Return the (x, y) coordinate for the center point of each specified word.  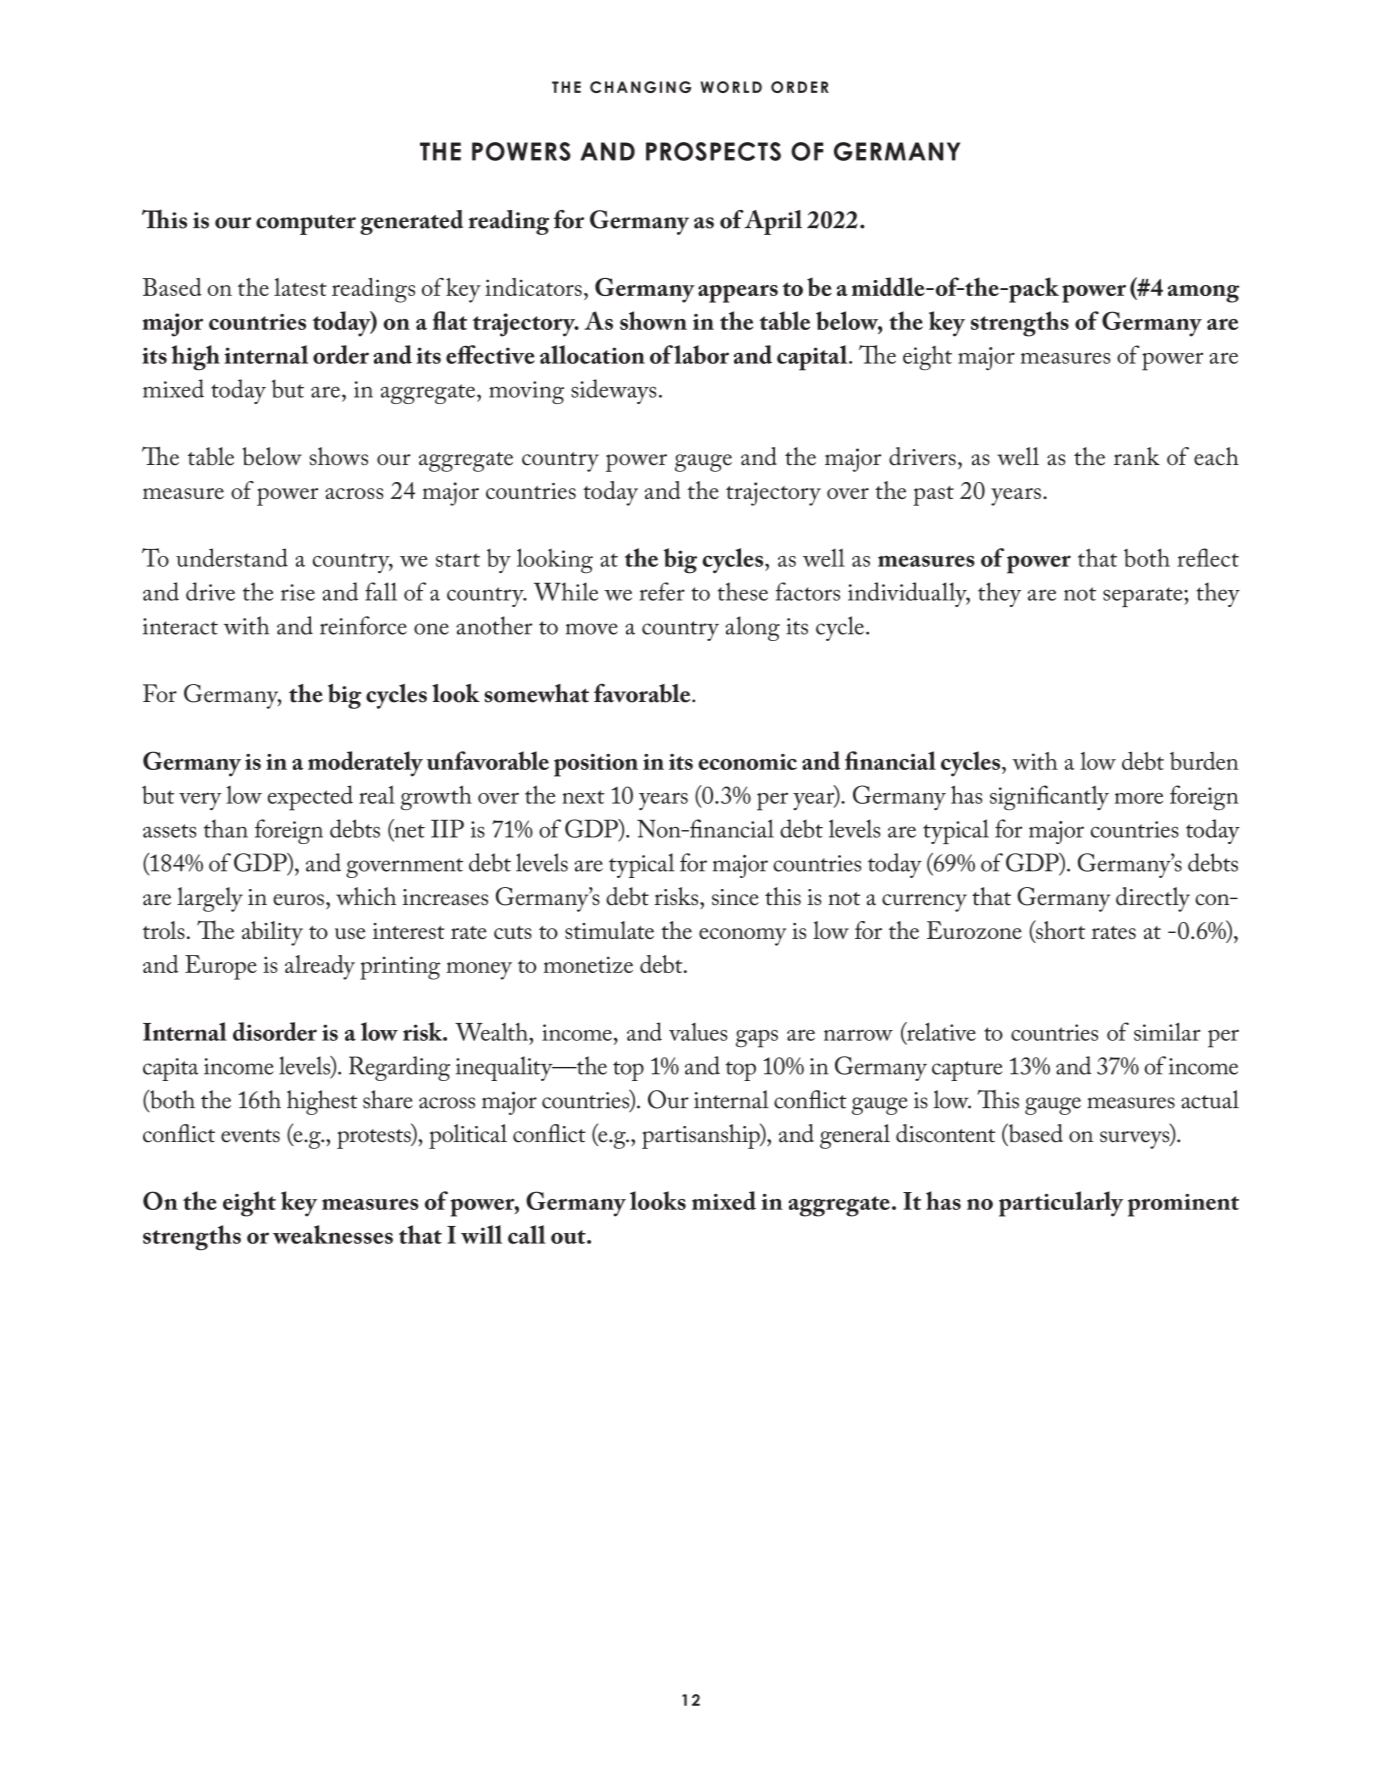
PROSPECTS (713, 151)
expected (310, 798)
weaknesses (333, 1234)
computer (306, 225)
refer (662, 591)
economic (747, 762)
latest (300, 287)
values (698, 1032)
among (1203, 294)
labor (701, 354)
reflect (1208, 557)
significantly (1049, 798)
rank (1137, 456)
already (320, 967)
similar (1167, 1031)
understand (232, 557)
